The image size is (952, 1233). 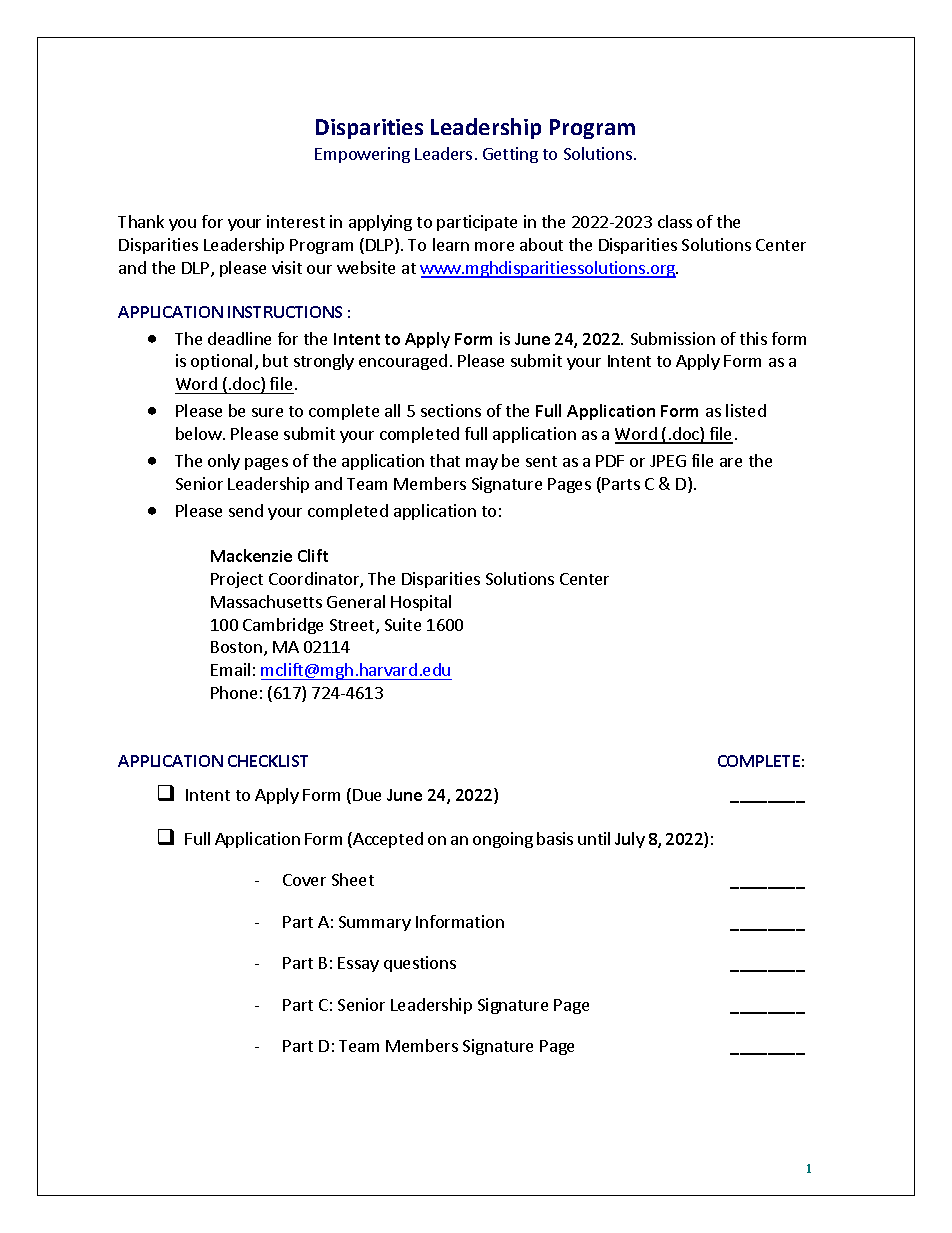 What do you see at coordinates (630, 840) in the document?
I see `July` at bounding box center [630, 840].
